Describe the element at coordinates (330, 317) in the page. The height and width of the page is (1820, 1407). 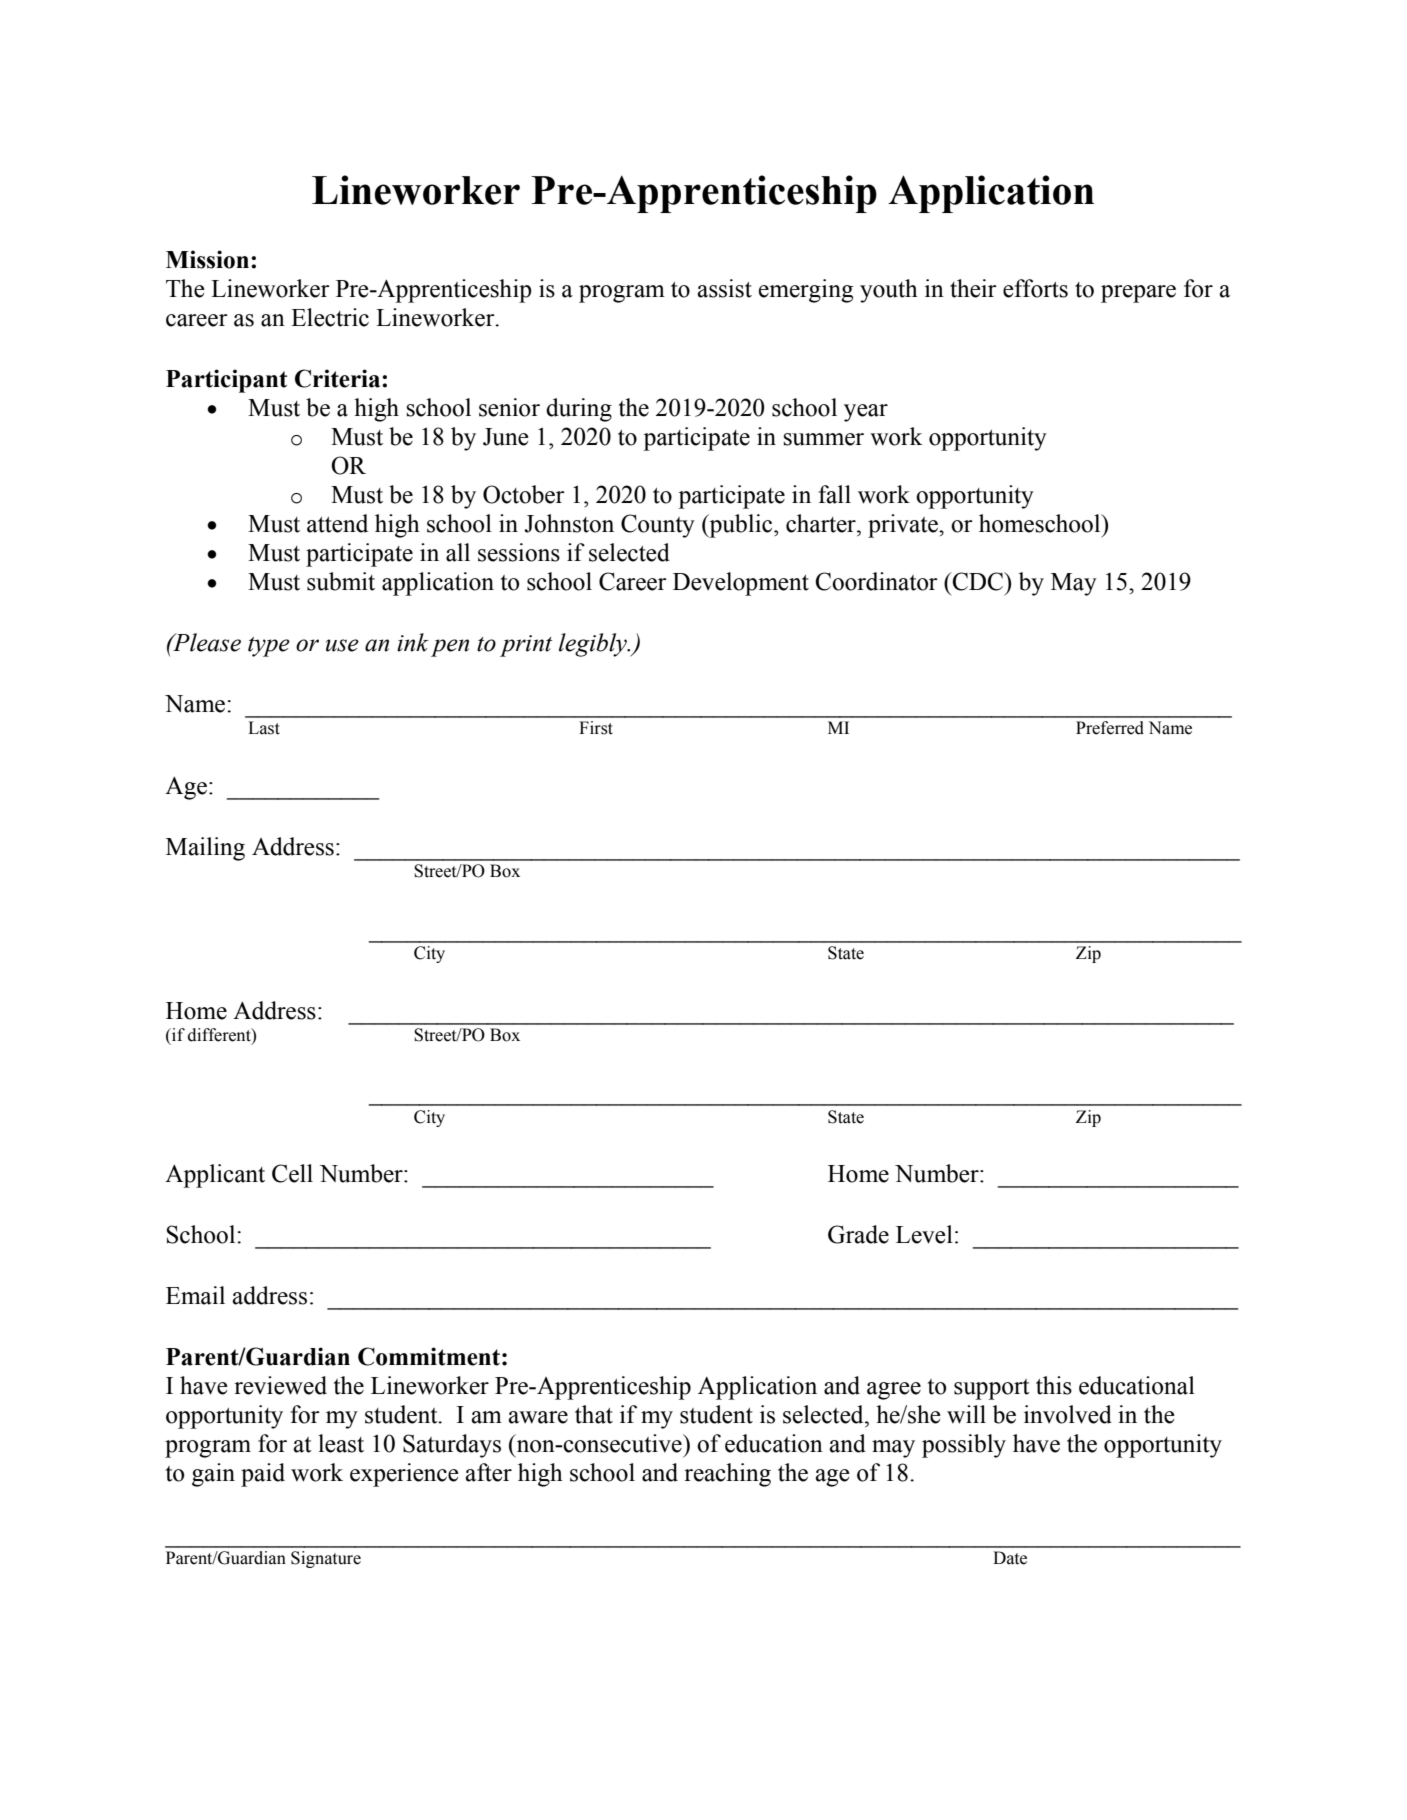
I see `Electric` at that location.
